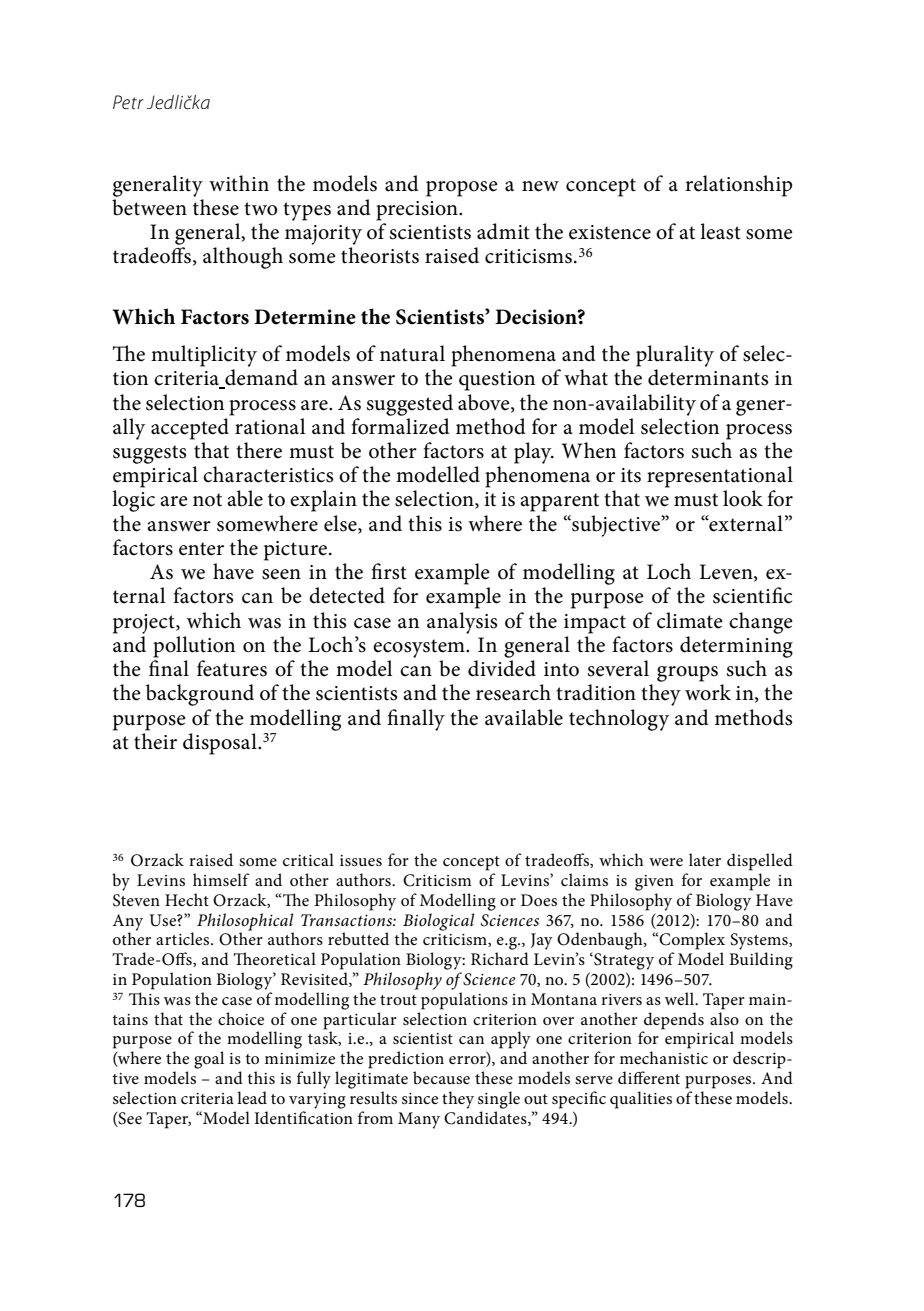  I want to click on within, so click(239, 183).
